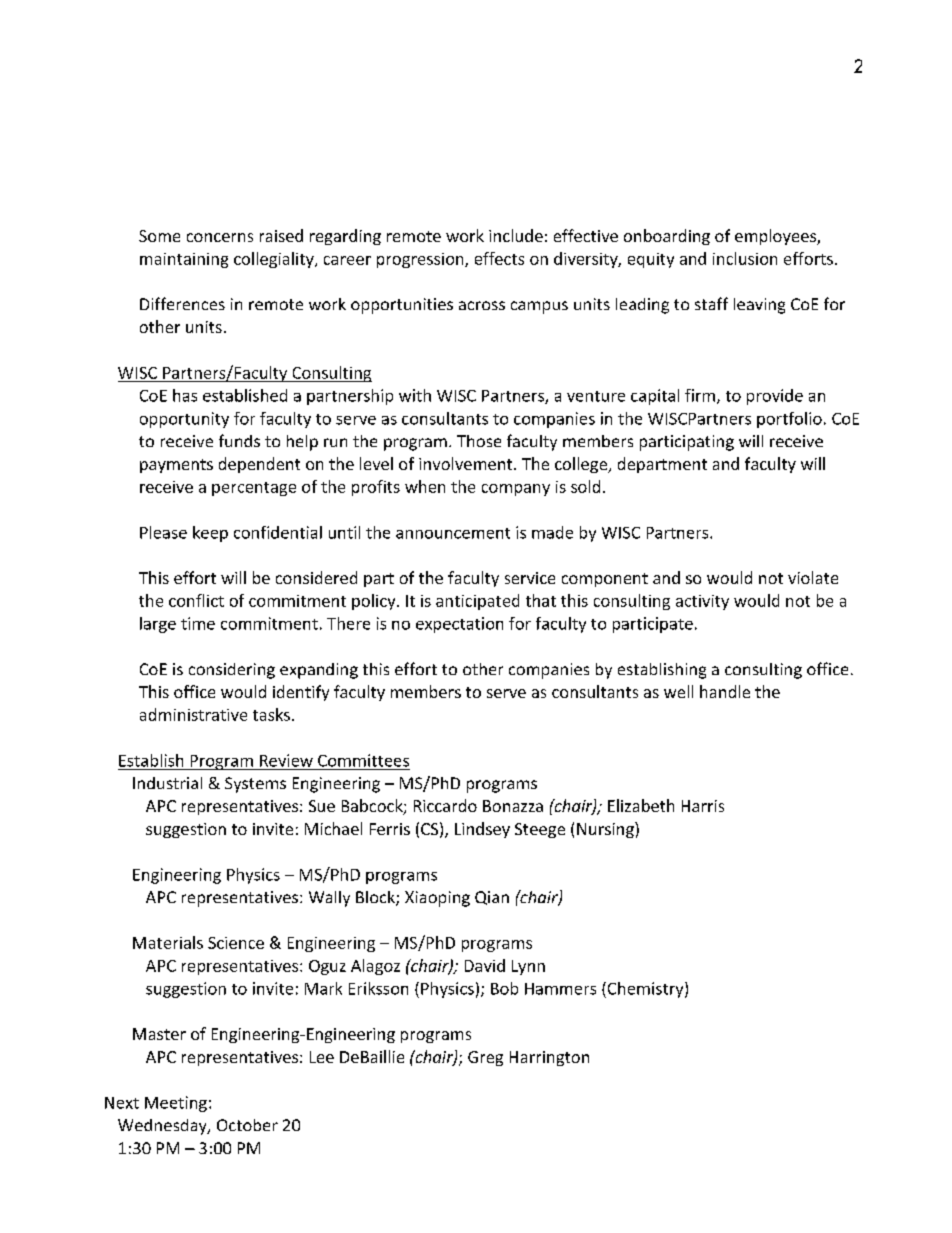  What do you see at coordinates (745, 258) in the screenshot?
I see `inclusion` at bounding box center [745, 258].
